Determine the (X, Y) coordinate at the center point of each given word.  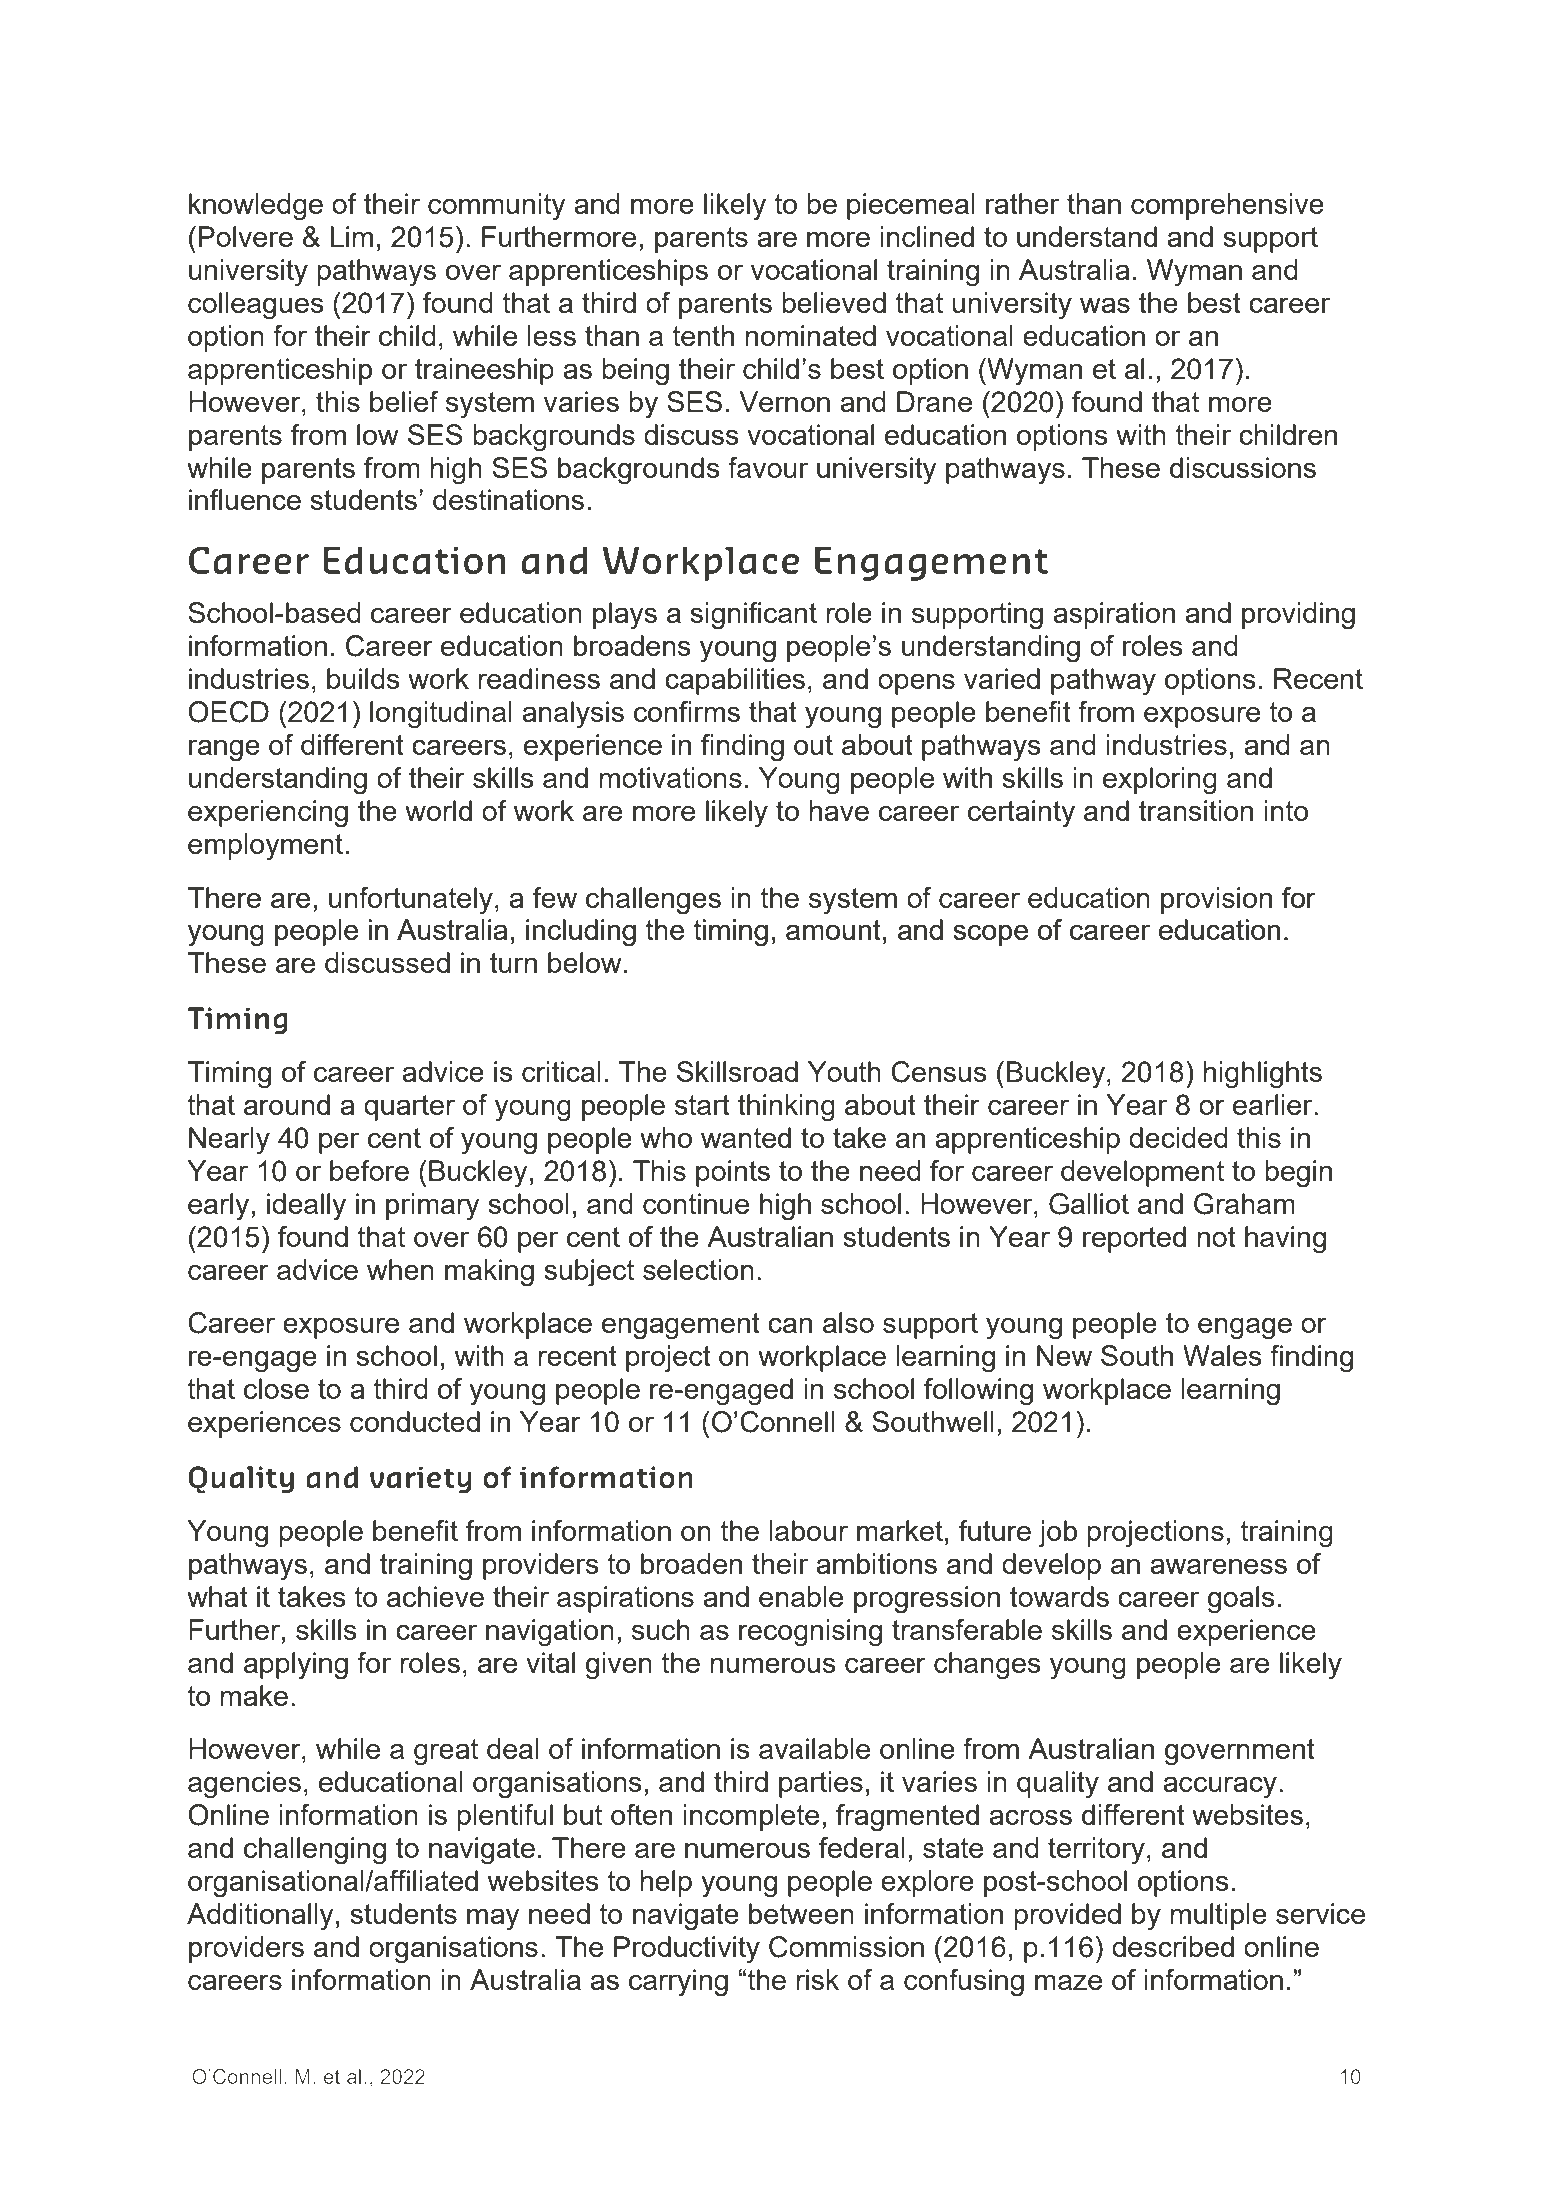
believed (834, 302)
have (839, 810)
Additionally (260, 1917)
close (276, 1388)
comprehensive (1227, 206)
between (801, 1913)
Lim (351, 236)
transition (1196, 810)
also (848, 1322)
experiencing (268, 814)
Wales (1222, 1355)
